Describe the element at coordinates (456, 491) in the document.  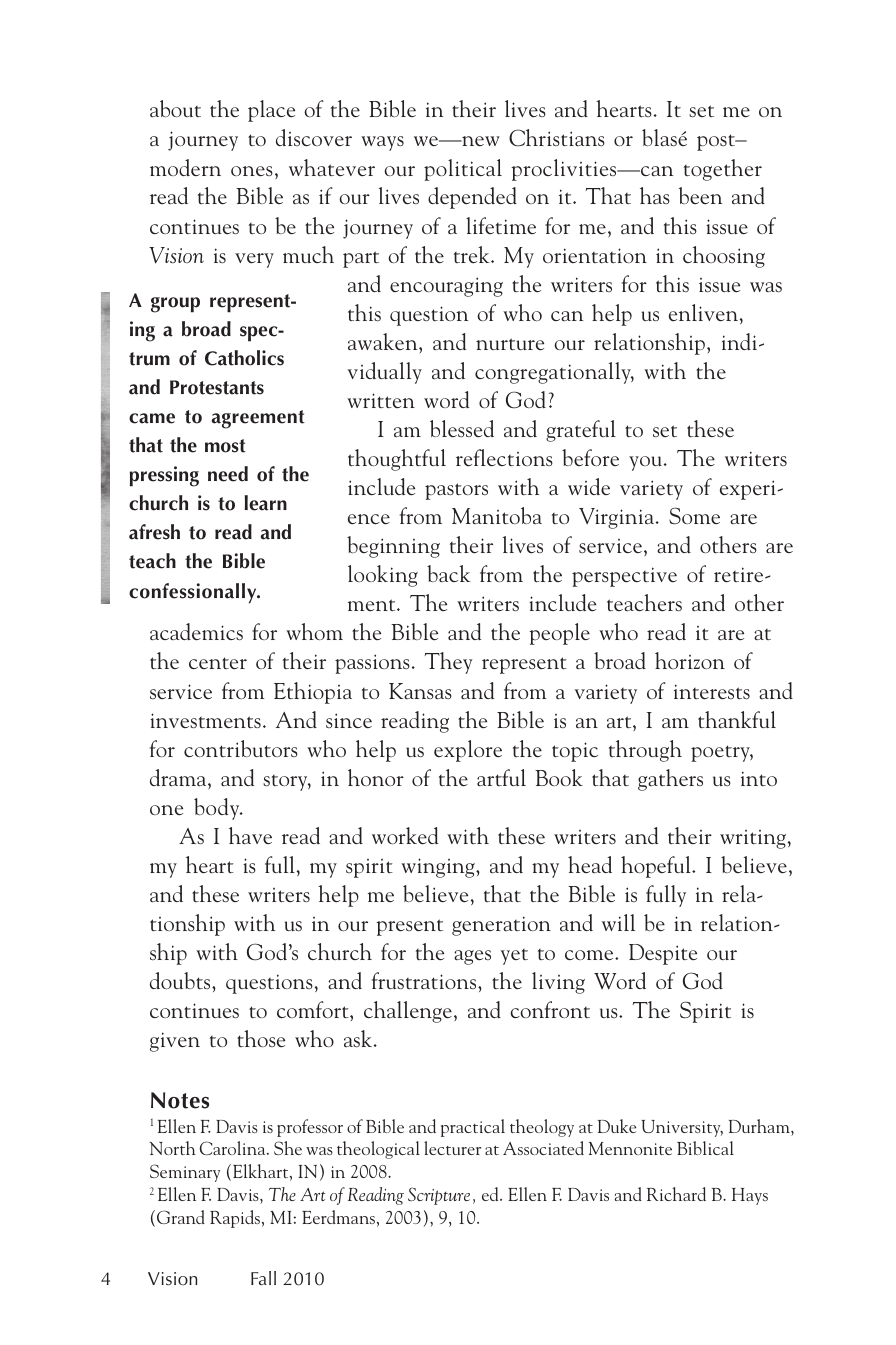
I see `pastors` at that location.
